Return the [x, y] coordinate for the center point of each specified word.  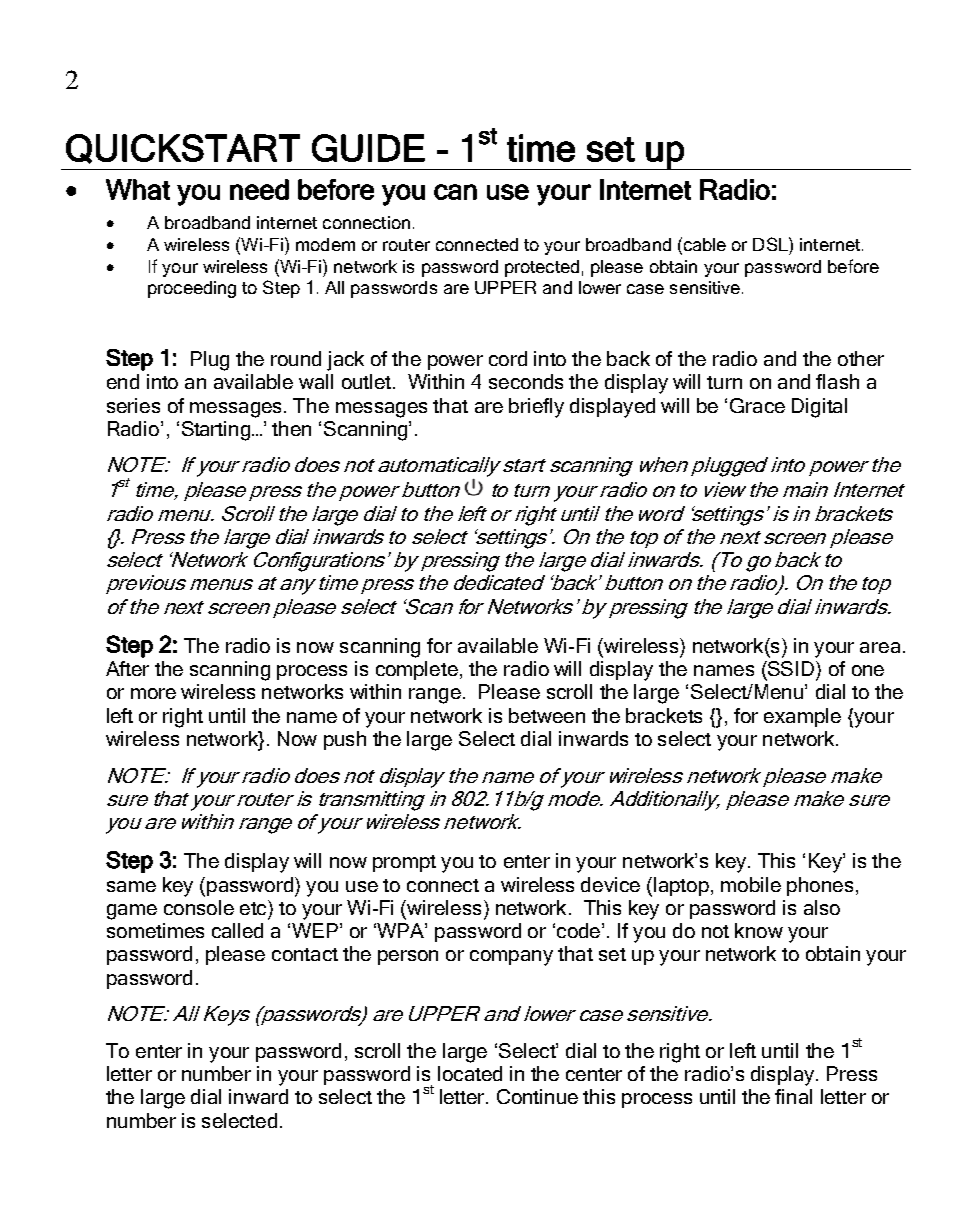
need [259, 189]
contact [305, 954]
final [793, 1096]
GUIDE [368, 148]
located [470, 1073]
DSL [771, 244]
